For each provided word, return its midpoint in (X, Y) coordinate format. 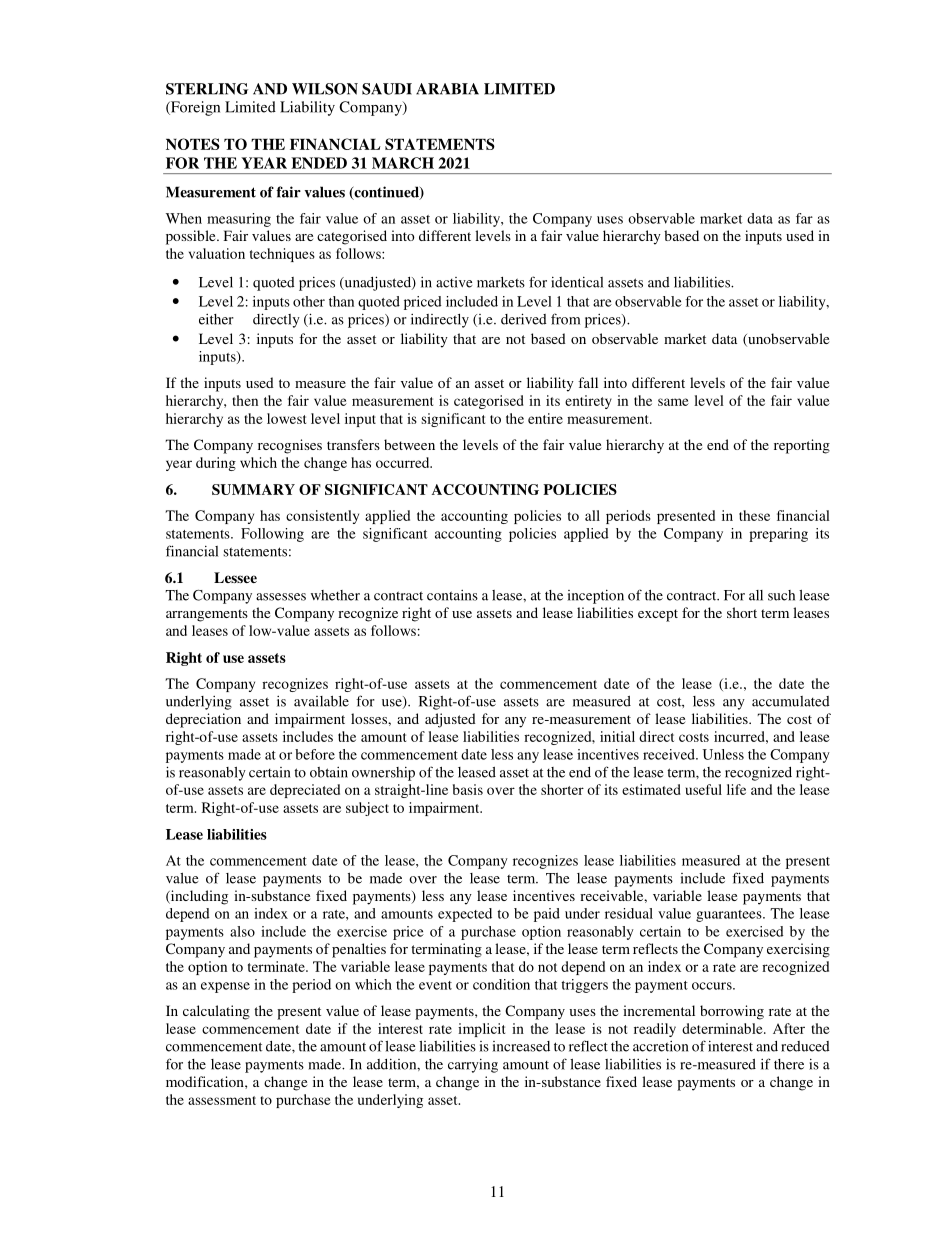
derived (524, 319)
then (245, 400)
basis (468, 789)
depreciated (305, 791)
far (804, 218)
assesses (281, 597)
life (736, 789)
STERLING (207, 89)
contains (452, 595)
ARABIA (447, 89)
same (673, 402)
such (781, 595)
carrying (473, 1066)
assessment (222, 1100)
